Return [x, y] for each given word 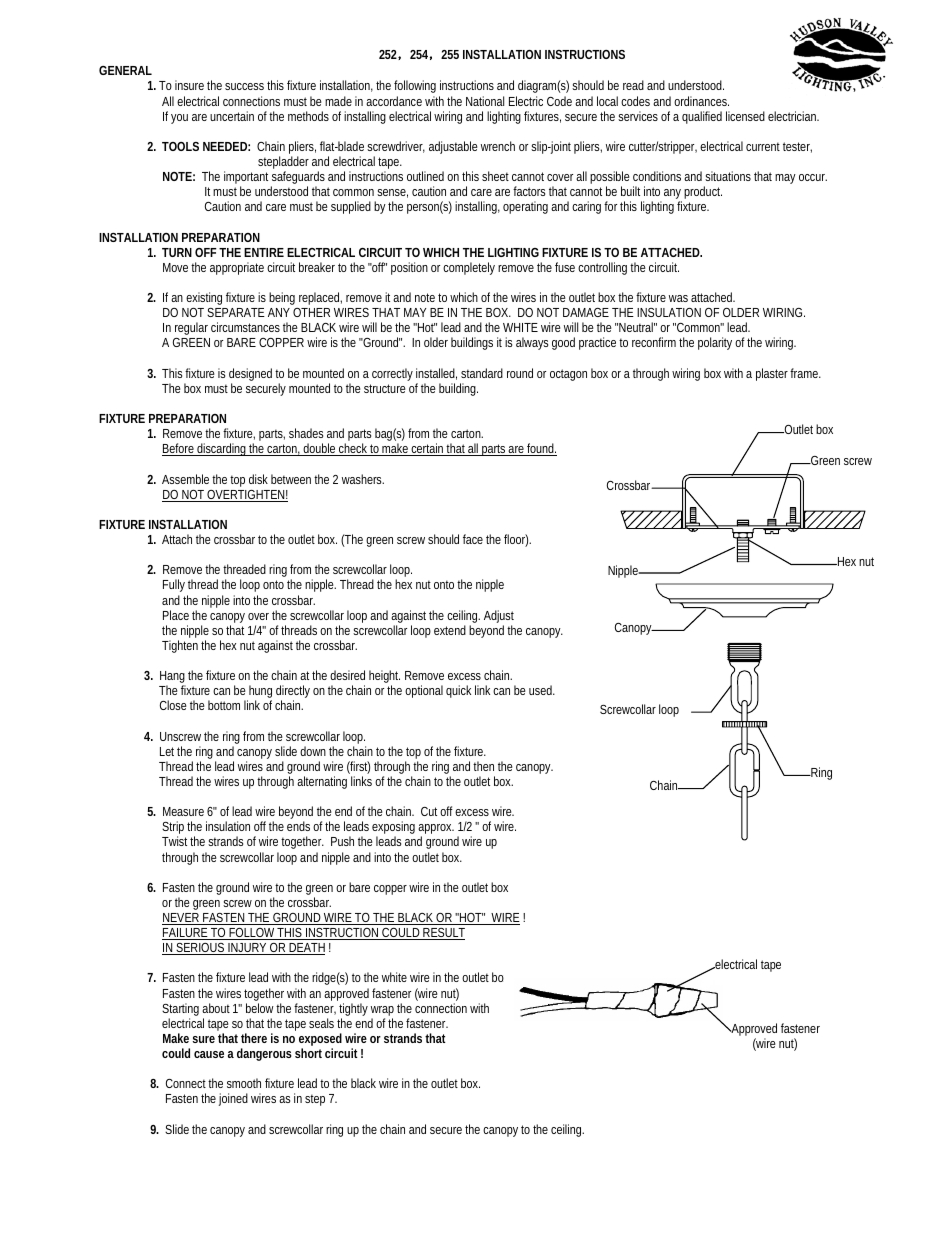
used [542, 690]
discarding [222, 449]
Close [173, 705]
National [485, 101]
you [179, 119]
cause [209, 1054]
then [483, 766]
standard [482, 373]
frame [805, 373]
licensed [745, 116]
